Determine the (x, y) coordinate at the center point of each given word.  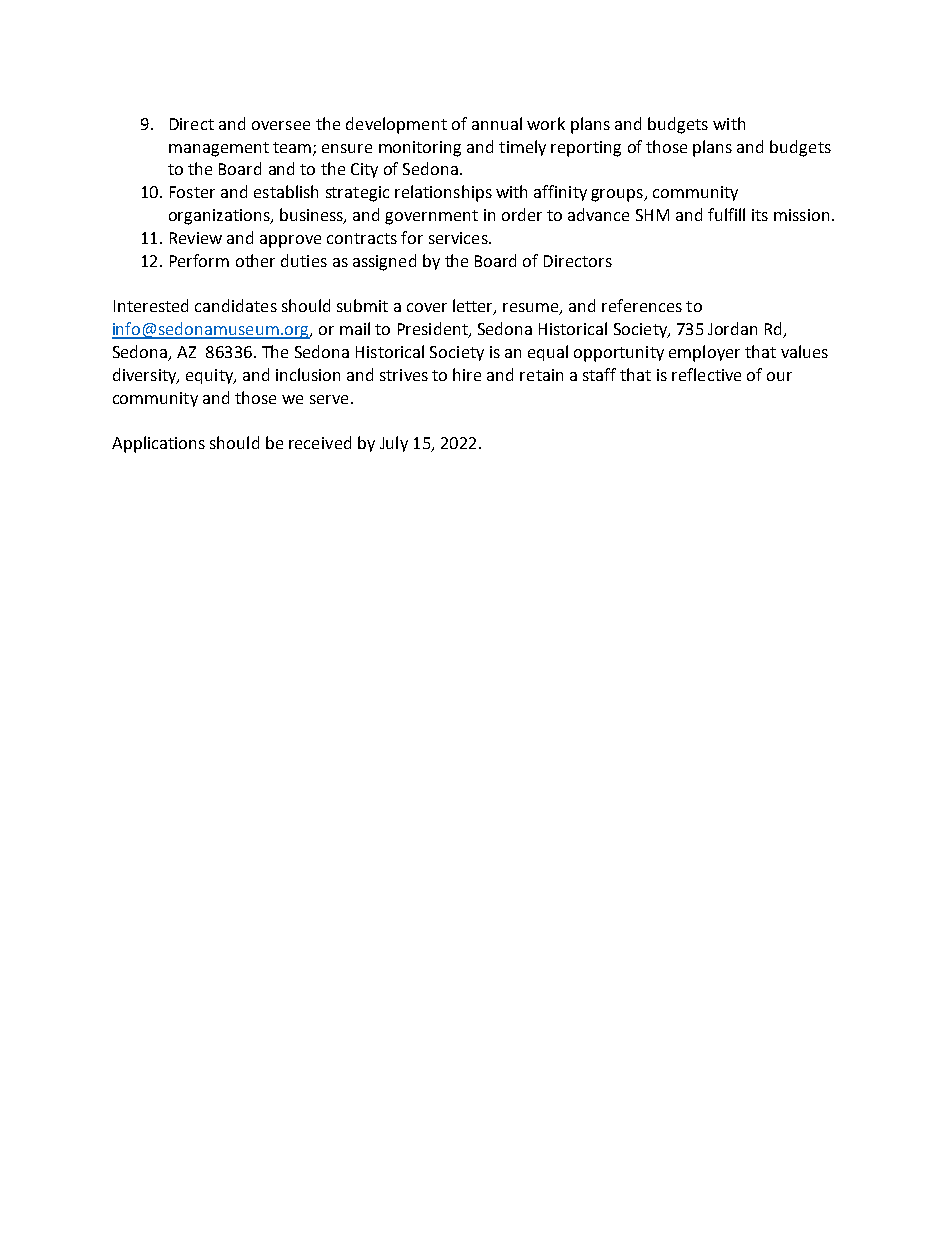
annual (497, 123)
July (394, 444)
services (459, 238)
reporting (586, 149)
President (434, 330)
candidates (236, 305)
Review (196, 238)
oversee (281, 125)
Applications (158, 444)
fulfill (726, 214)
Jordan (732, 328)
